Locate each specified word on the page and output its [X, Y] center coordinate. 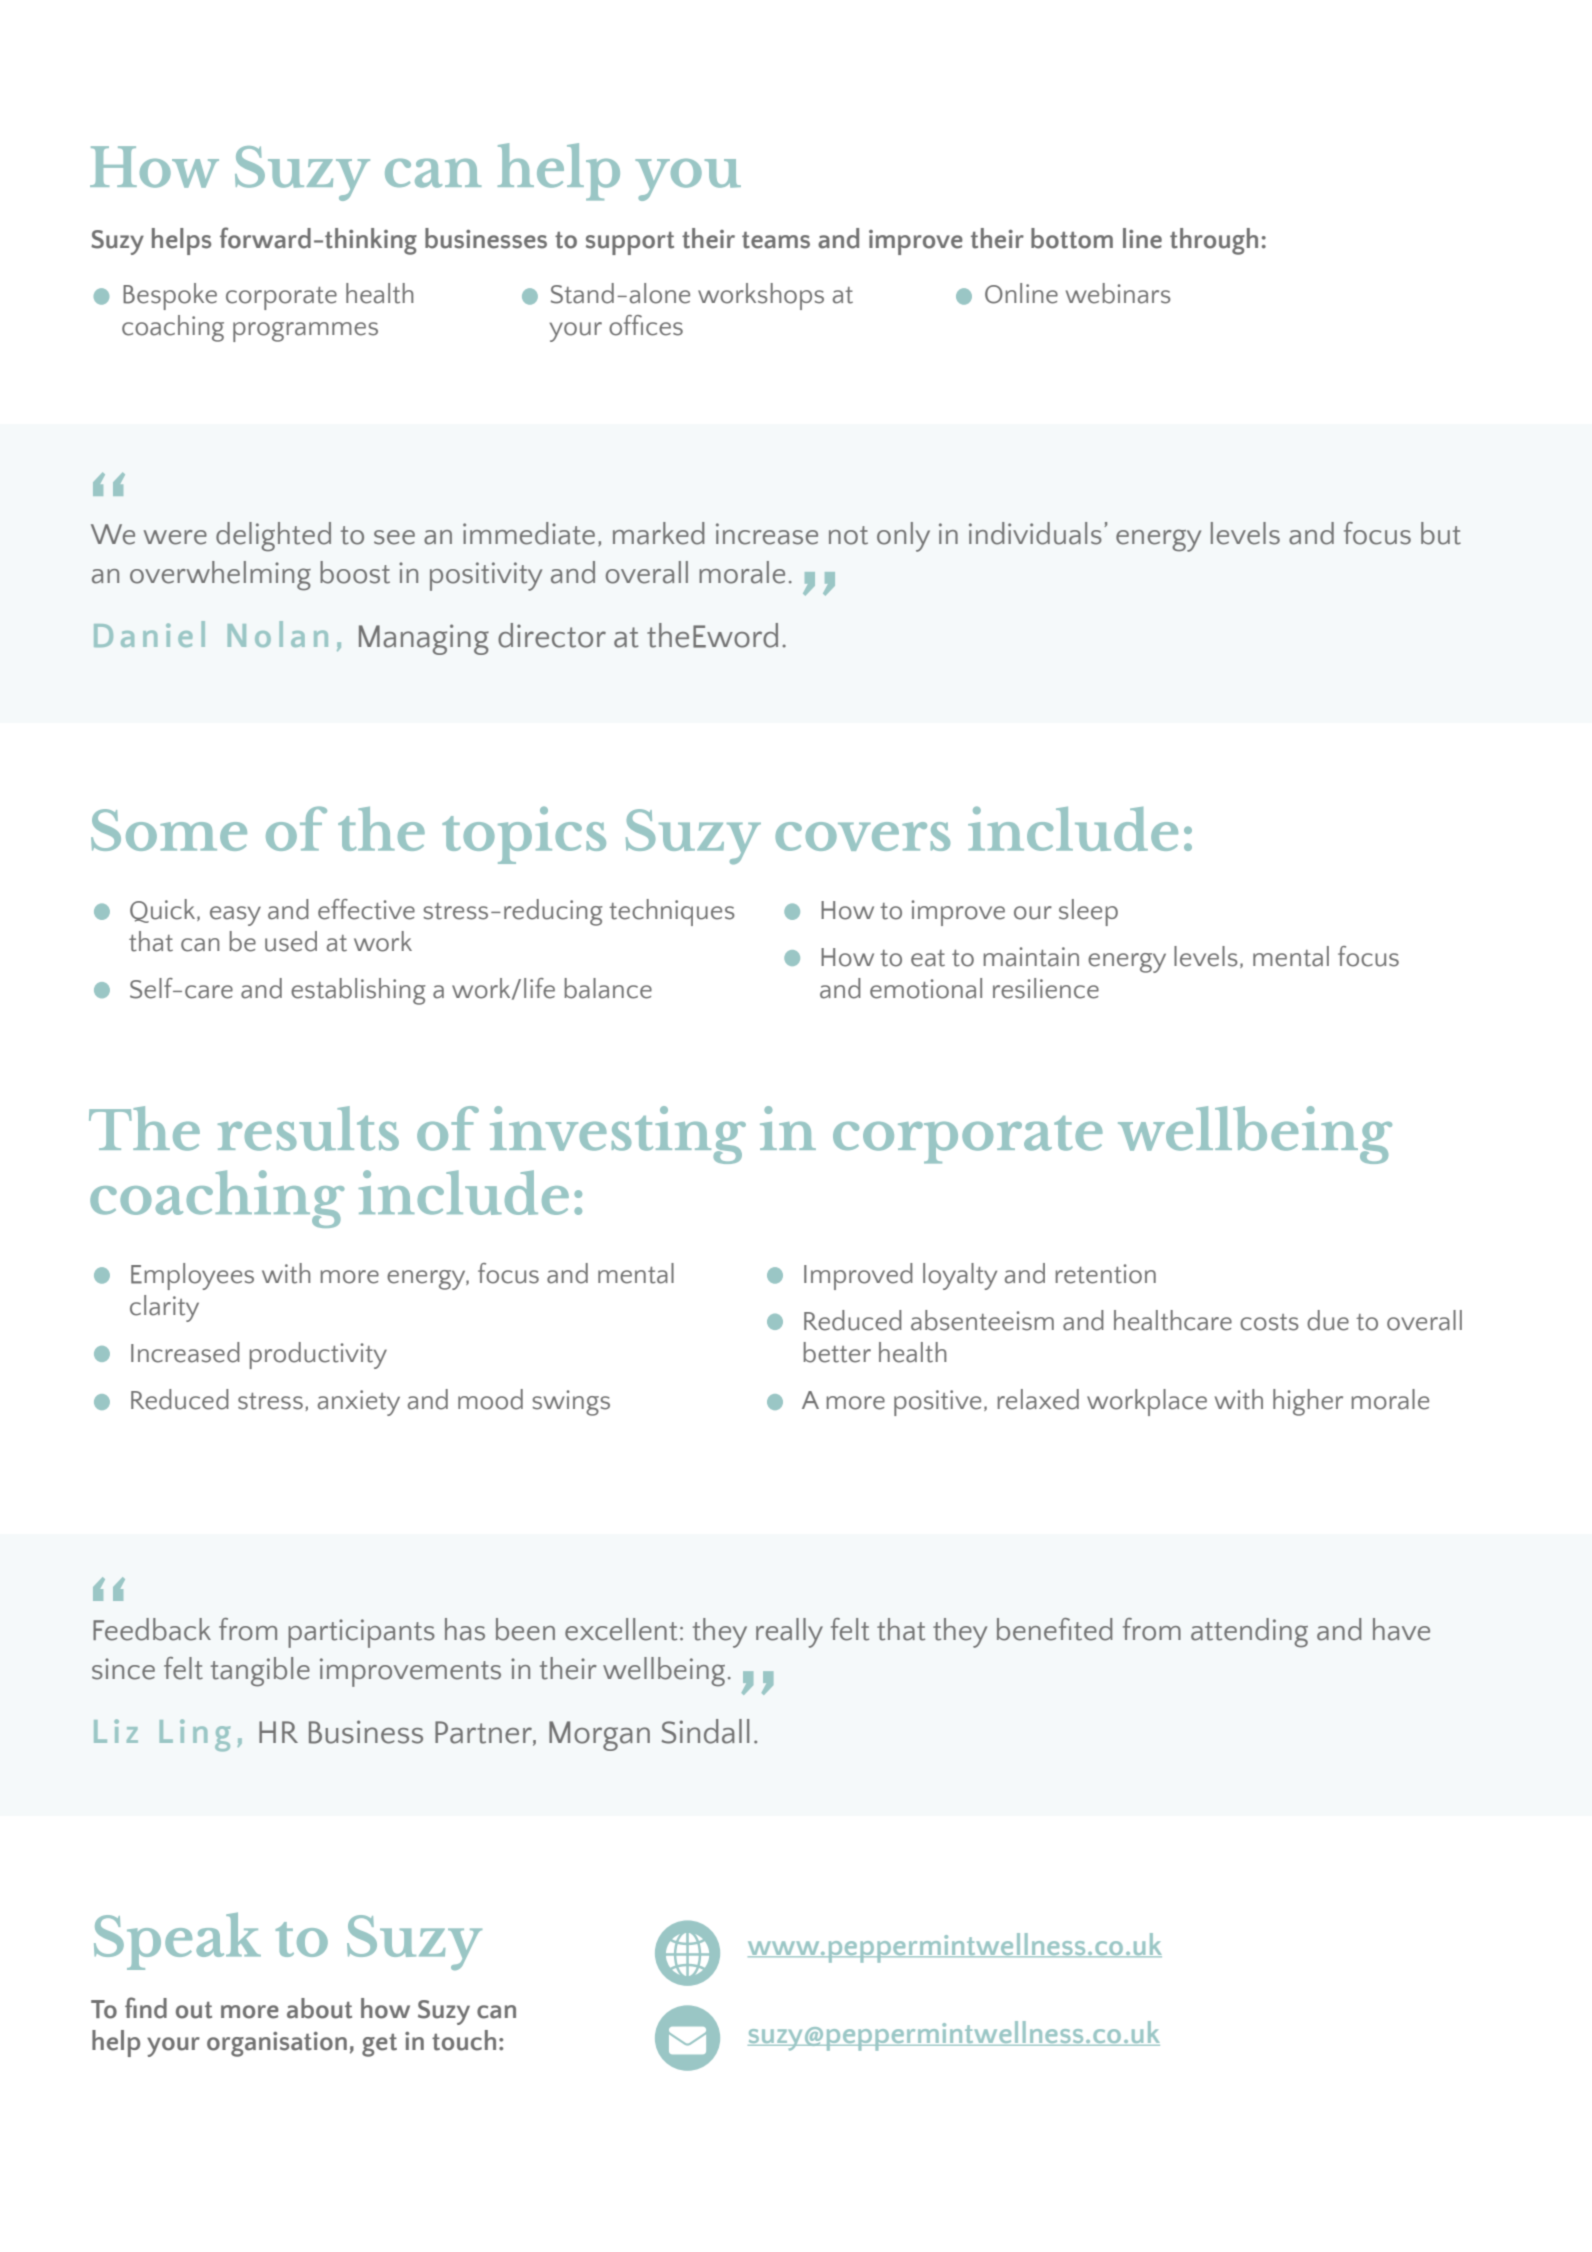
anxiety [359, 1403]
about [319, 2008]
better [837, 1352]
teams [776, 240]
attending [1249, 1633]
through [1214, 241]
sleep [1088, 912]
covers [862, 836]
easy [235, 916]
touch [464, 2040]
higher [1308, 1402]
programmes [305, 332]
